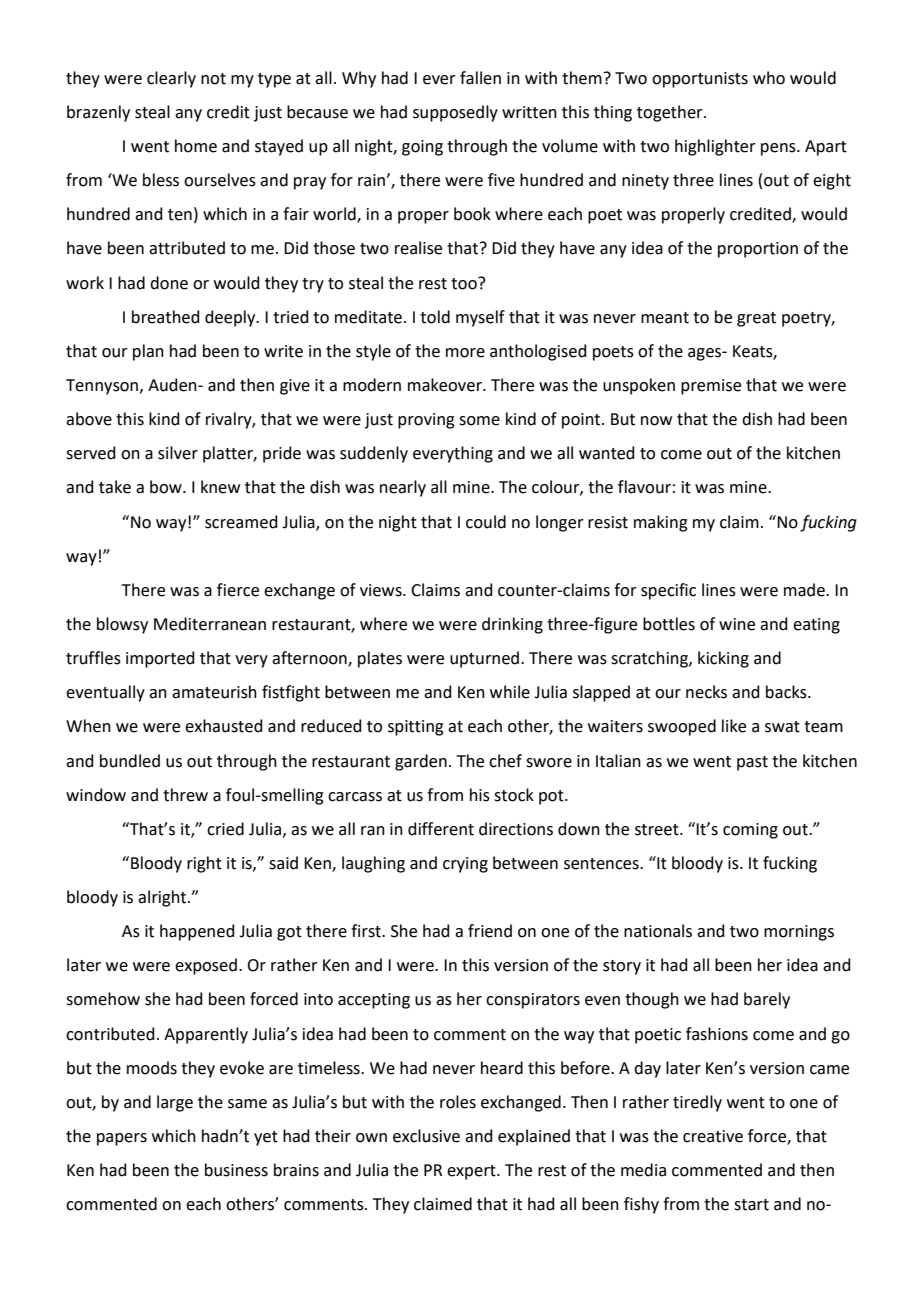 This document has height=1308, width=924. I want to click on wine, so click(737, 624).
